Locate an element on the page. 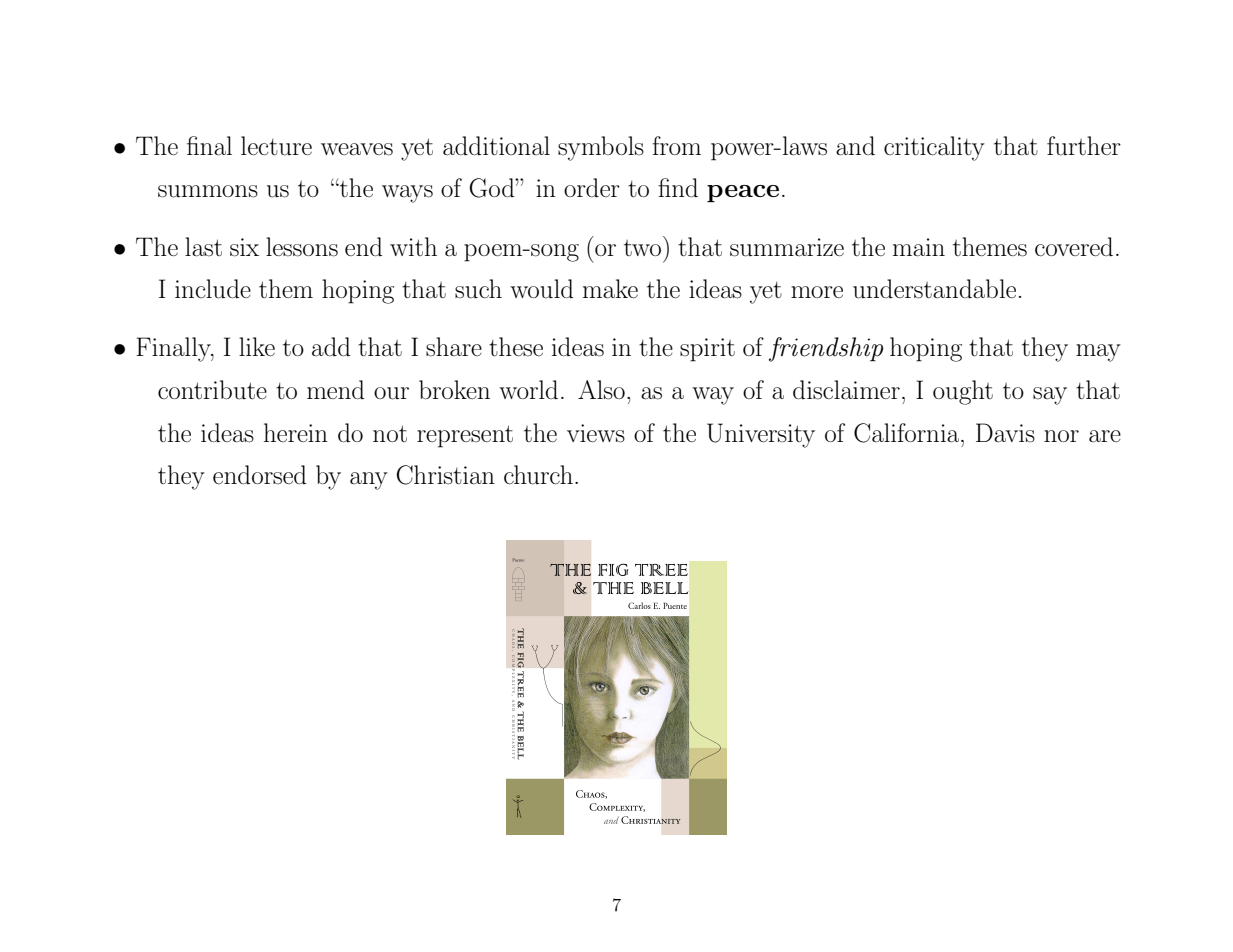 The image size is (1233, 952). may is located at coordinates (1098, 353).
